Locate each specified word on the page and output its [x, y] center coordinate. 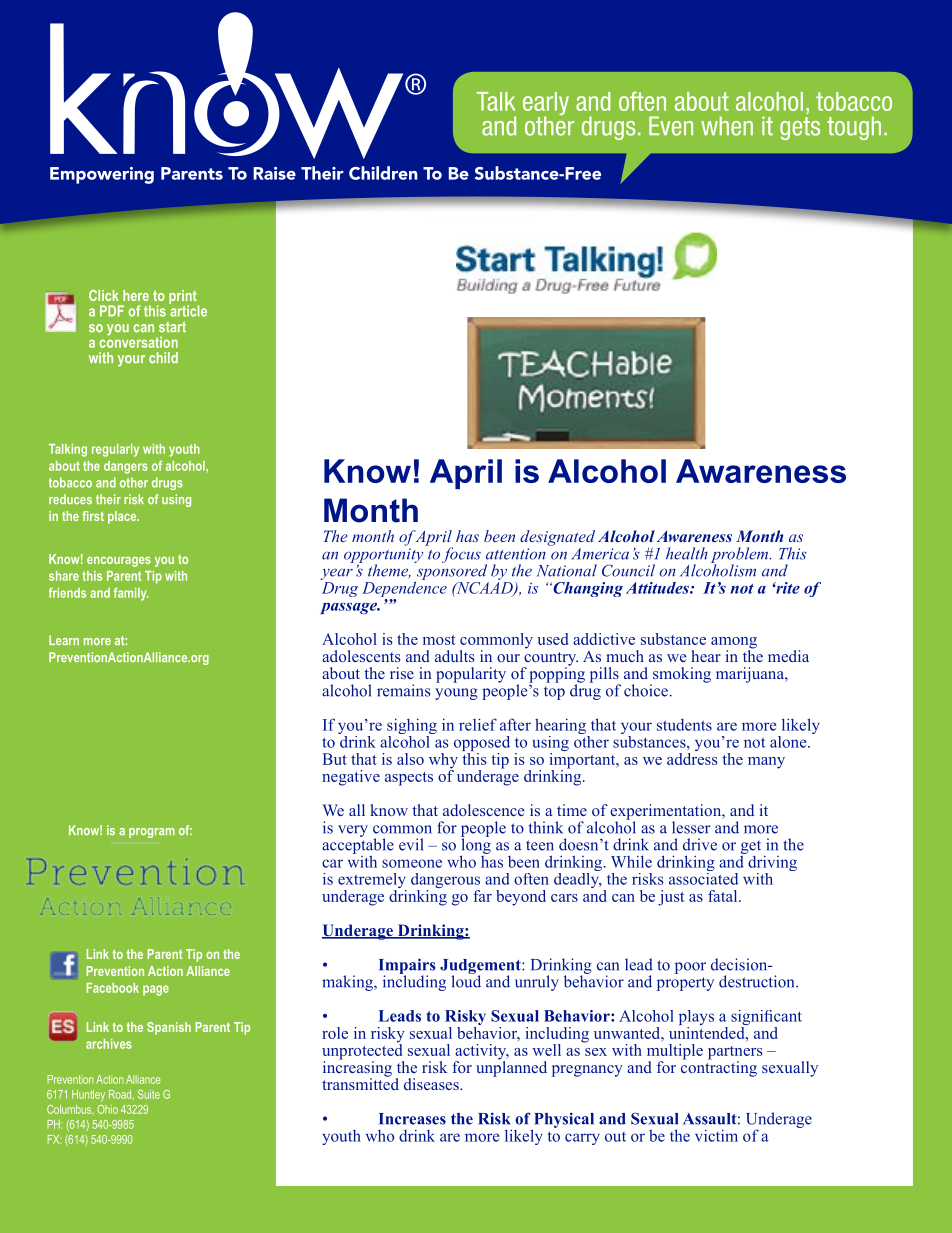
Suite [149, 1094]
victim [716, 1135]
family [131, 594]
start [172, 327]
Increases [412, 1119]
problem [741, 556]
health [687, 553]
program [152, 833]
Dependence [404, 589]
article [188, 310]
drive [700, 844]
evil [411, 844]
